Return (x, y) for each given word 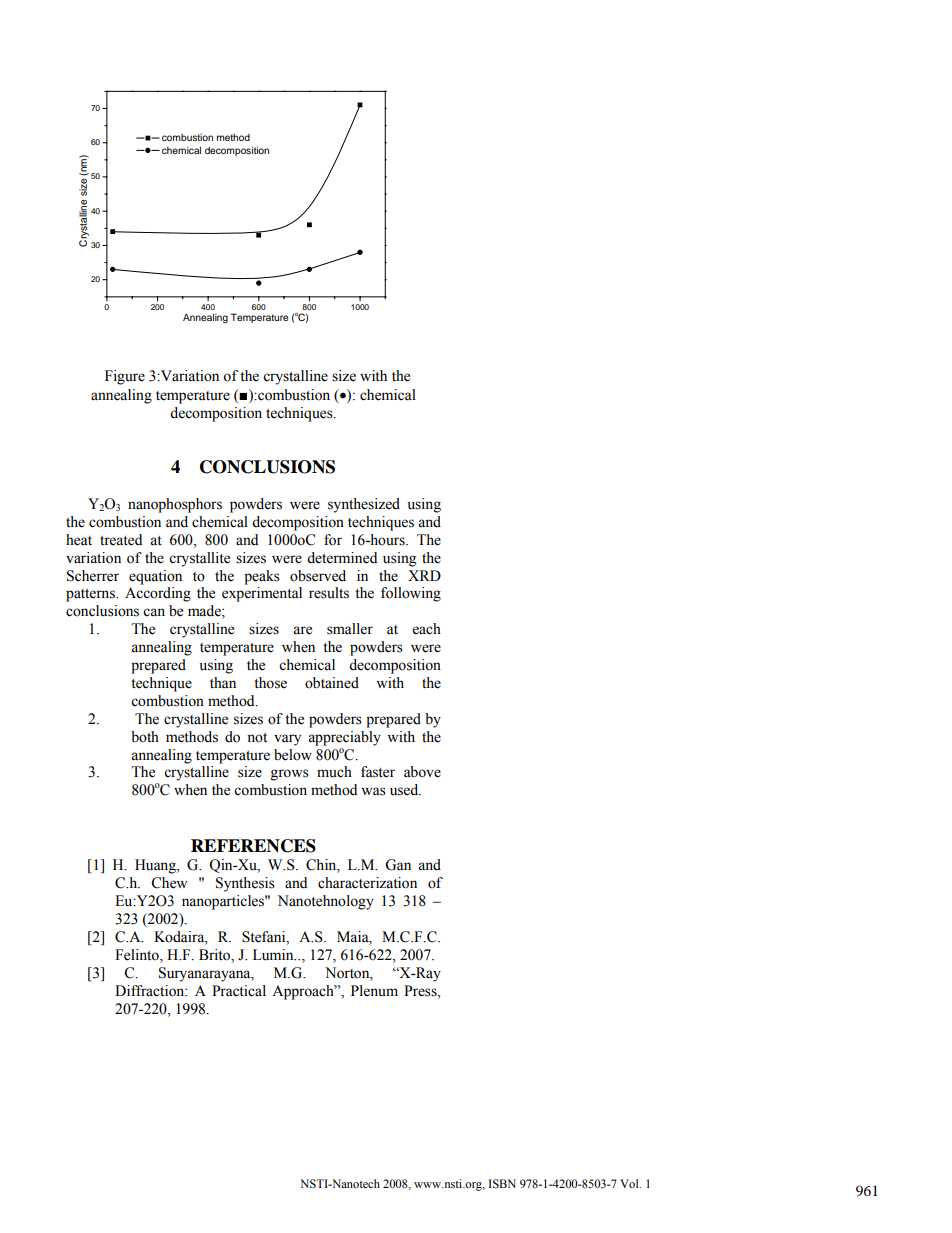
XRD (424, 575)
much (334, 772)
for (333, 540)
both (145, 737)
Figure (125, 377)
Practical (239, 991)
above (422, 772)
